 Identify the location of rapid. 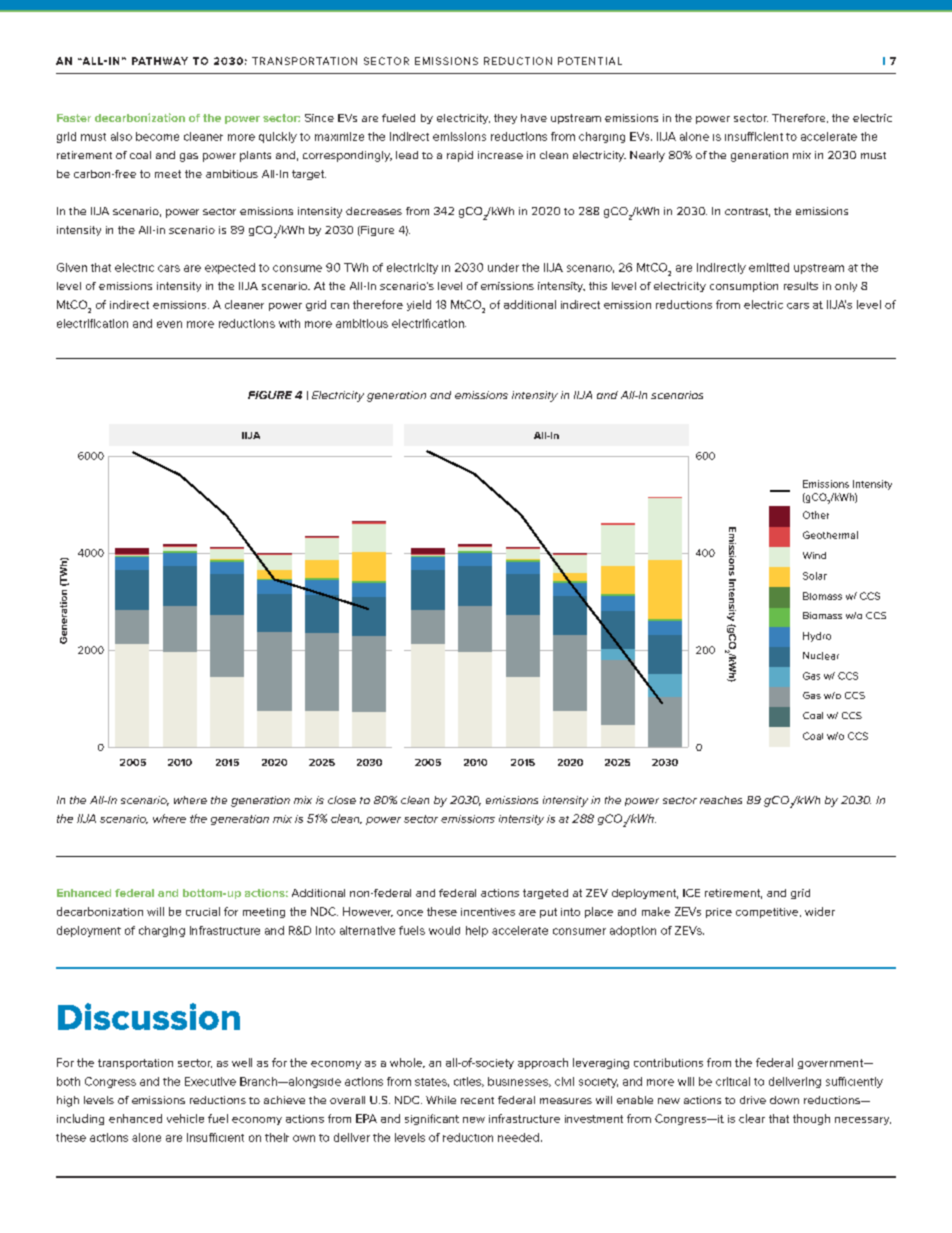
(460, 156).
